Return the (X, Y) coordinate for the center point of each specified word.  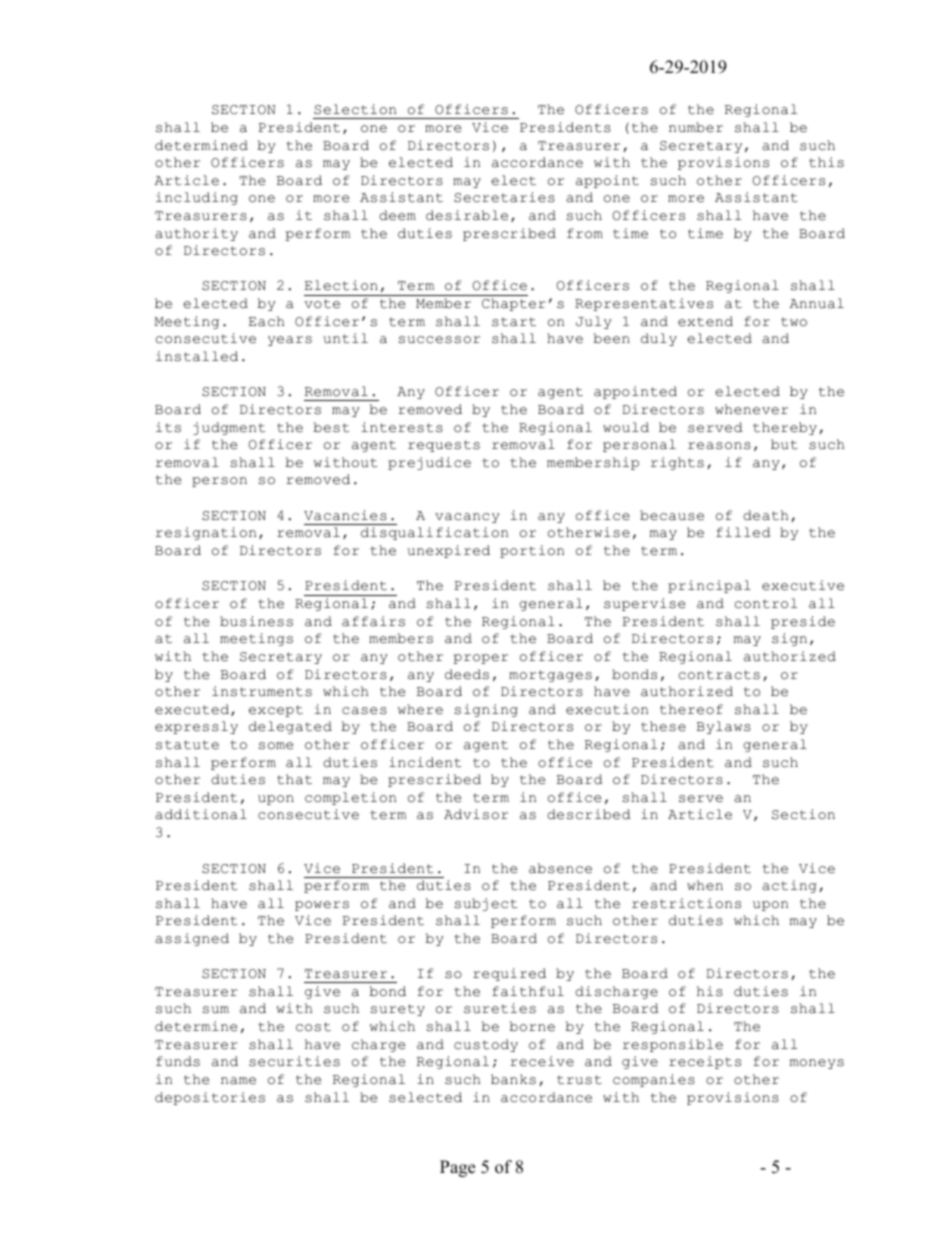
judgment (229, 428)
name (238, 1081)
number (696, 127)
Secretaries (504, 197)
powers (322, 906)
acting (789, 886)
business (256, 621)
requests (444, 446)
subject (485, 904)
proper (480, 659)
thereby (785, 428)
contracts (719, 675)
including (197, 198)
